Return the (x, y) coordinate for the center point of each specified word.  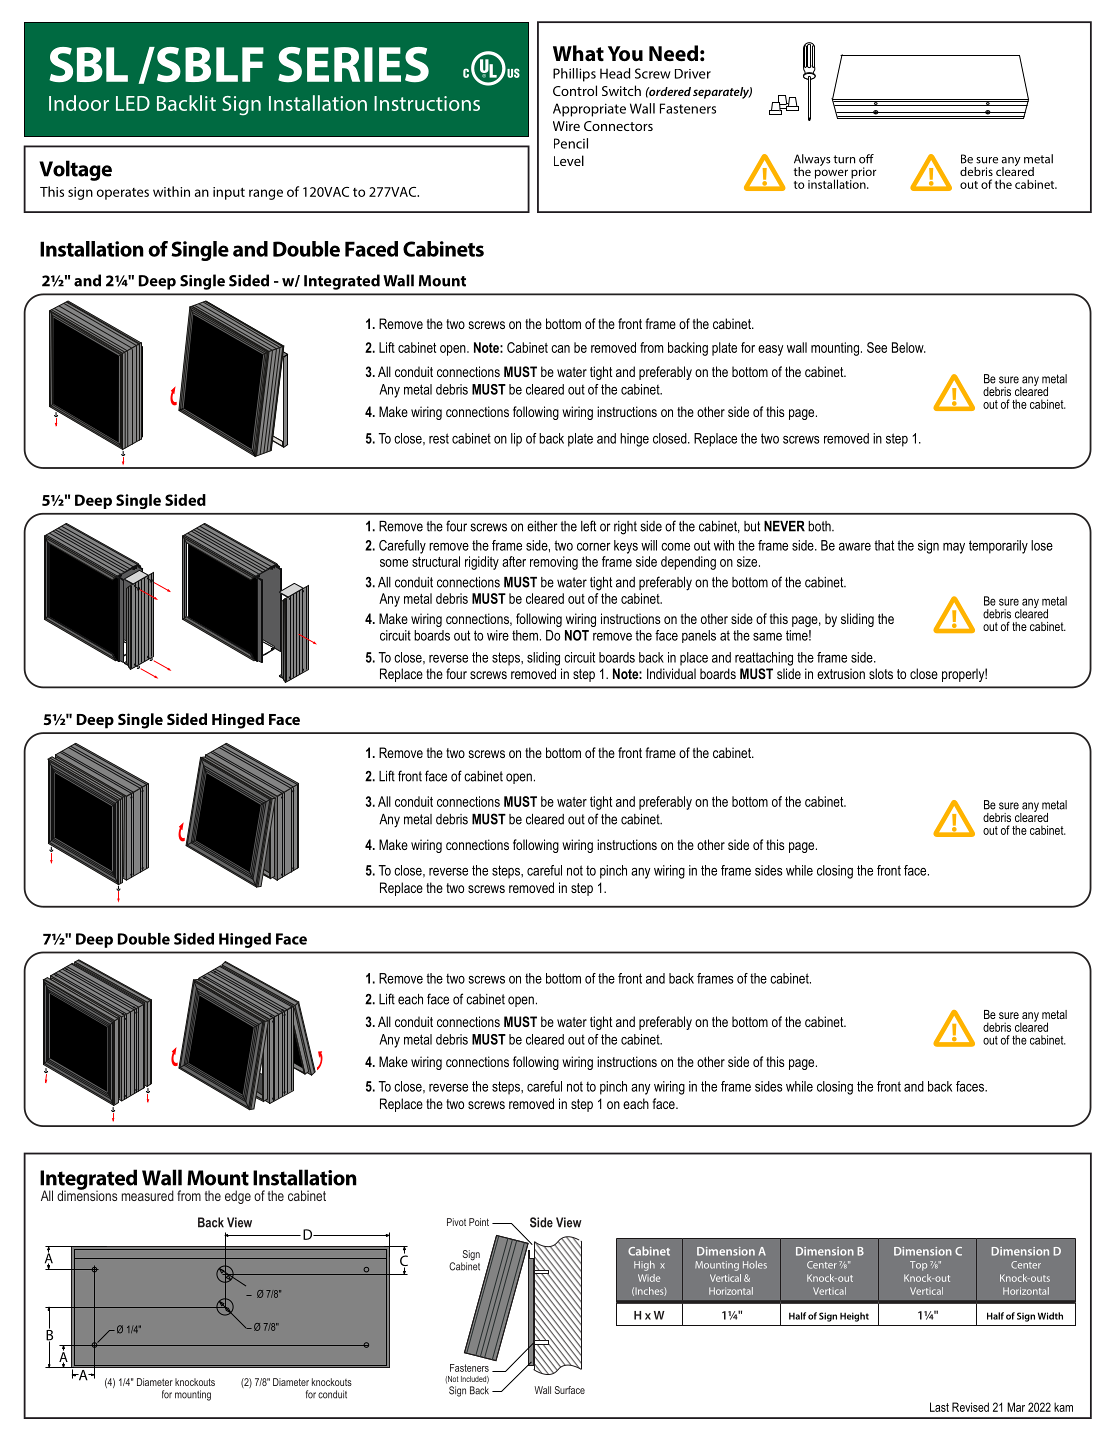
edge (238, 1197)
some (394, 563)
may (954, 548)
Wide (649, 1278)
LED (133, 103)
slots (881, 673)
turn (844, 159)
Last (939, 1407)
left (588, 526)
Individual (671, 673)
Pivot (456, 1222)
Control (575, 90)
